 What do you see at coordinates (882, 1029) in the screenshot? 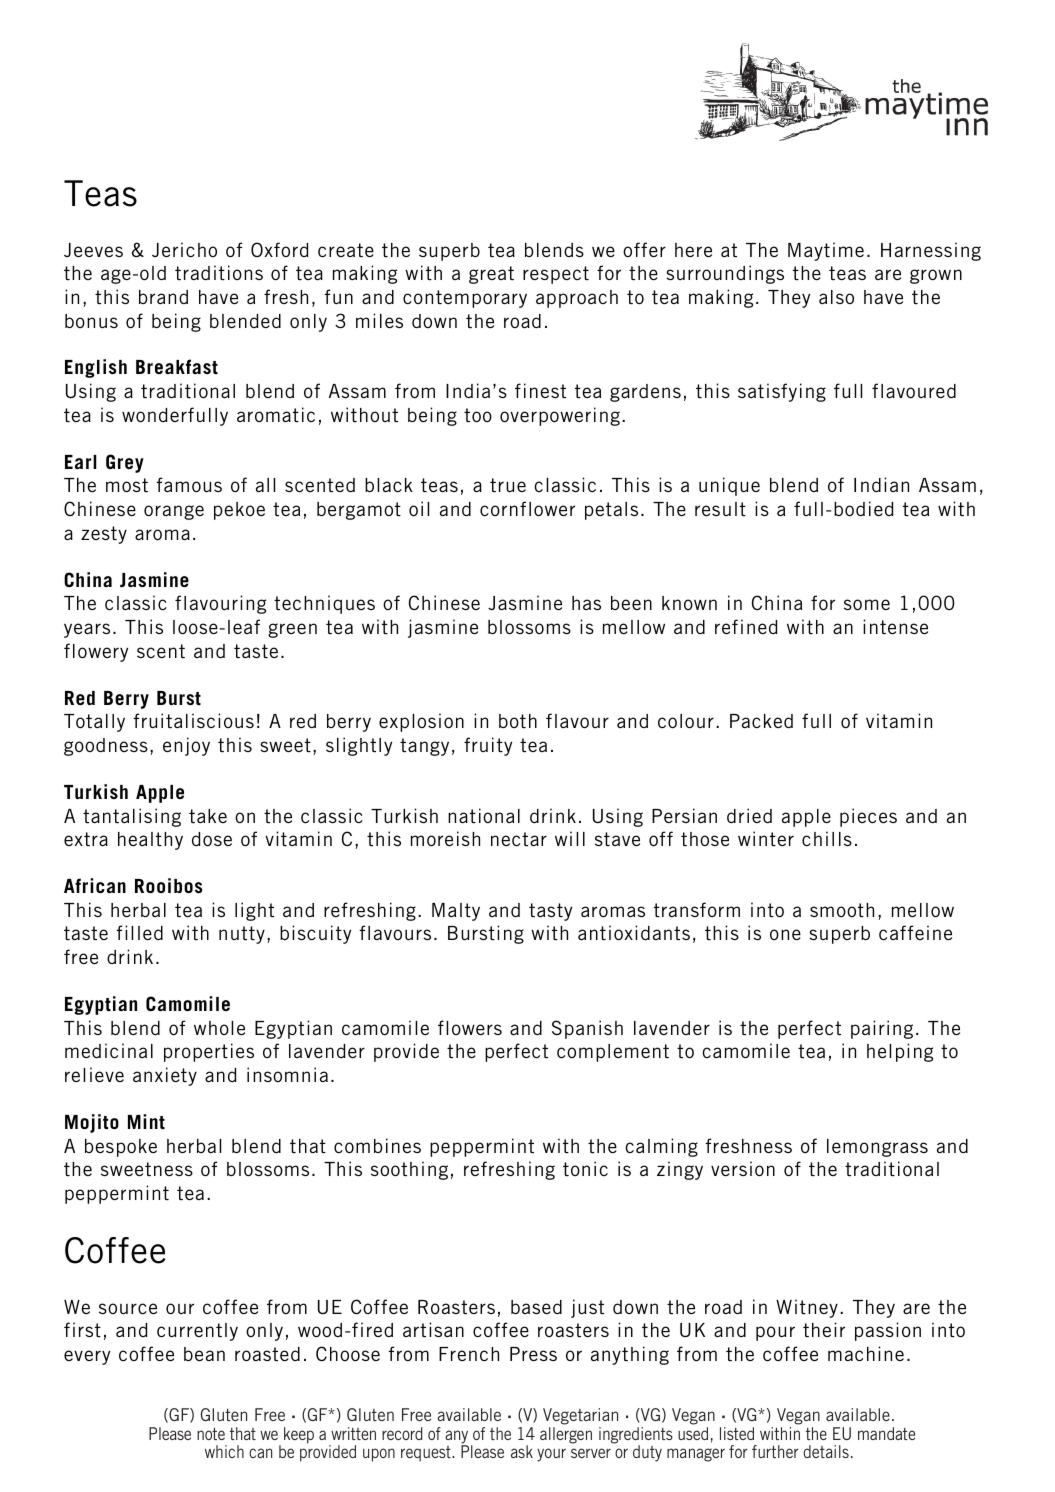
I see `pairing` at bounding box center [882, 1029].
